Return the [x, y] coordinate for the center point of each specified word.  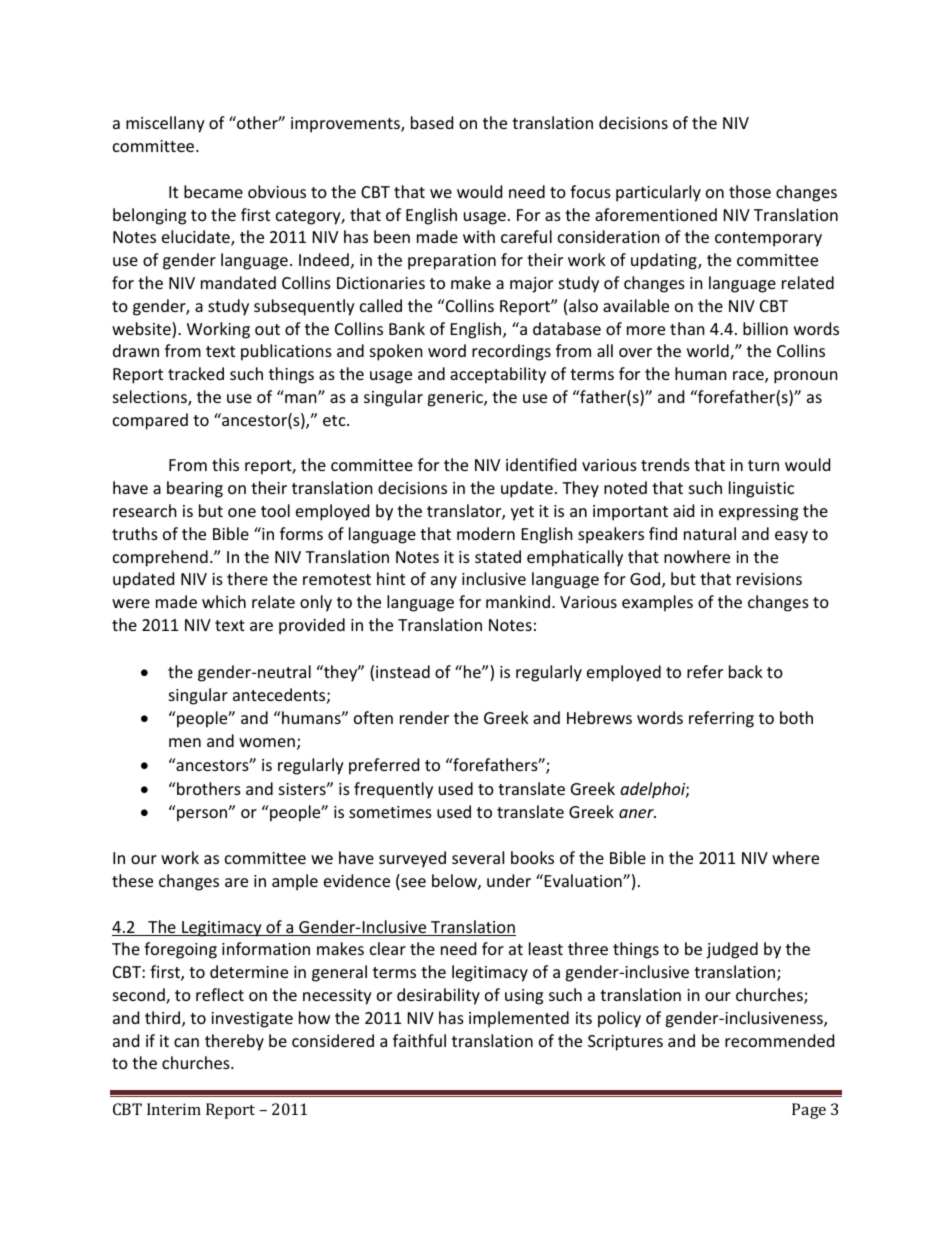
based [432, 122]
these [132, 880]
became [213, 191]
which [224, 601]
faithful [419, 1040]
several [478, 857]
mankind [518, 601]
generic [456, 399]
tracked [196, 373]
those [750, 191]
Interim [174, 1109]
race [749, 377]
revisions [769, 579]
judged [732, 950]
